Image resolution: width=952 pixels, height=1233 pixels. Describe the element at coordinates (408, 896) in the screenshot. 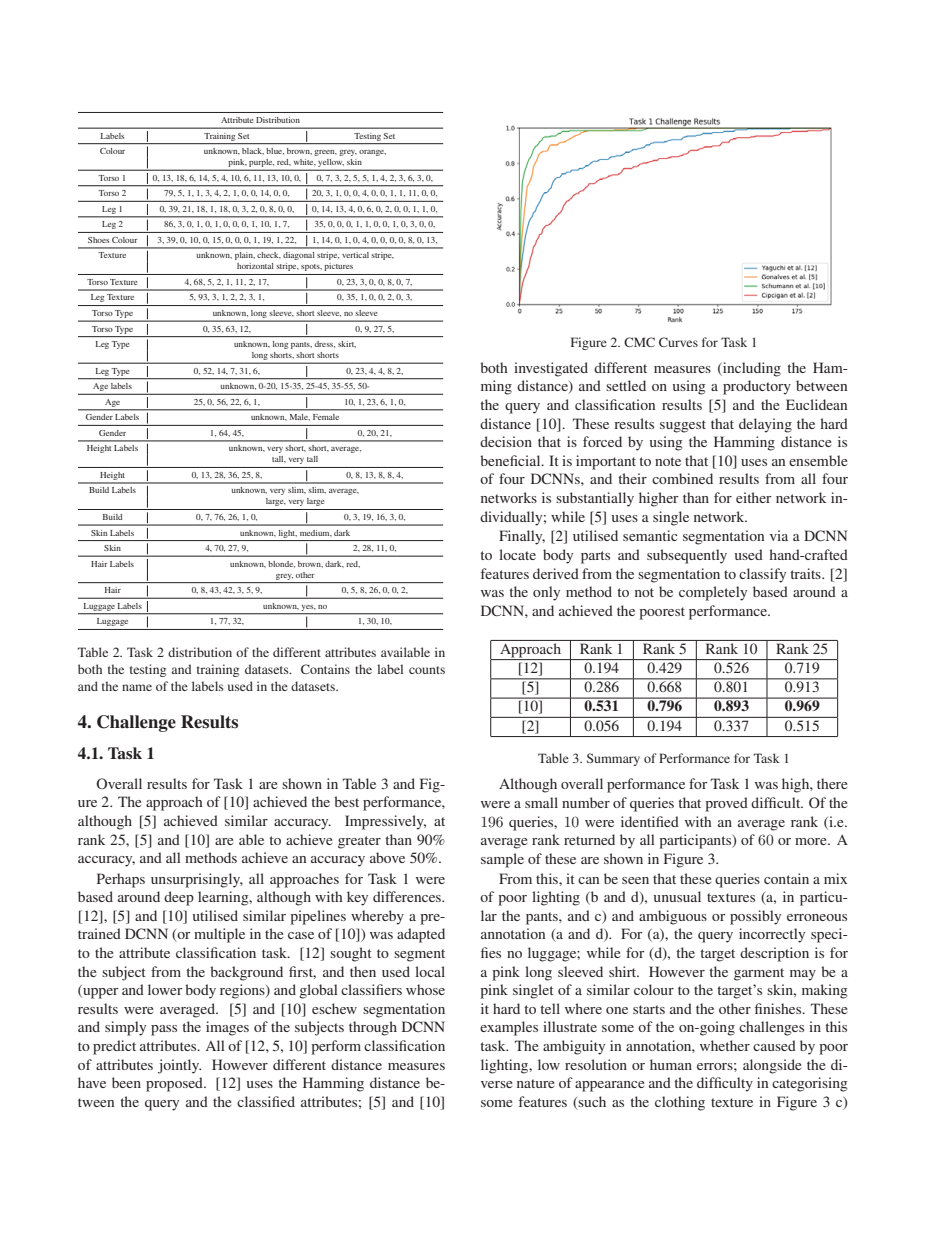

I see `differences` at that location.
